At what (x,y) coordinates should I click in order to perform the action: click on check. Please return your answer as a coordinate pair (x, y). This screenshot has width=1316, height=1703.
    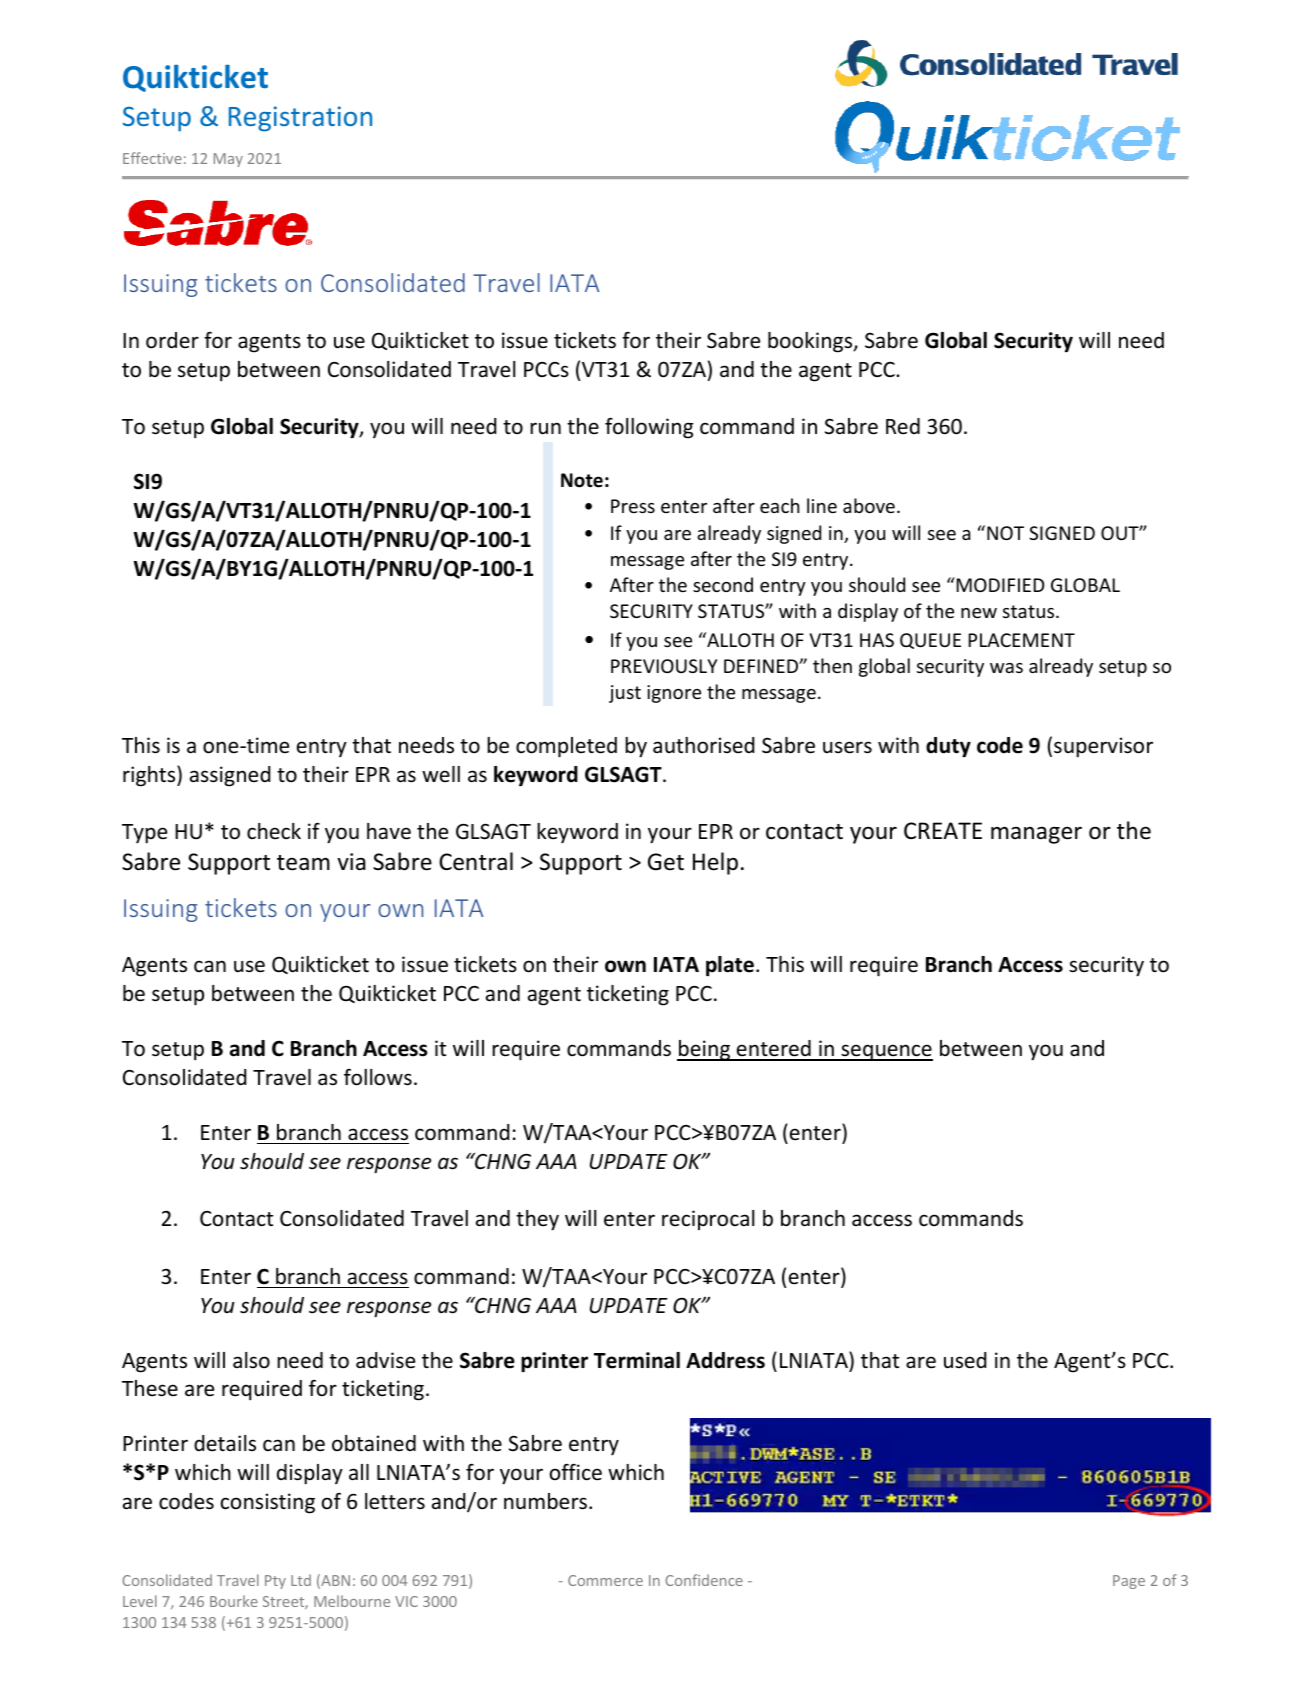
    Looking at the image, I should click on (274, 831).
